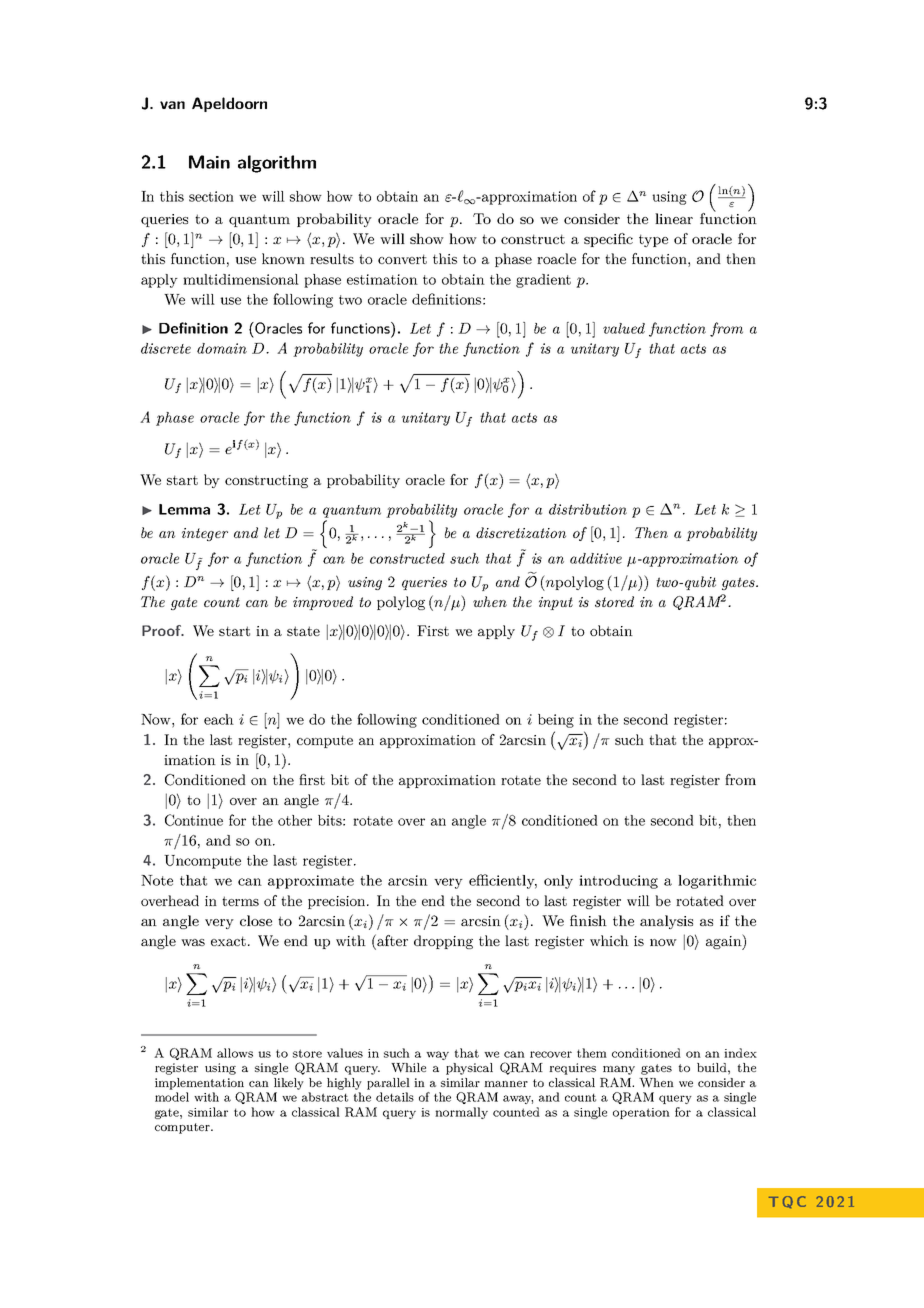 This screenshot has width=924, height=1308. What do you see at coordinates (402, 259) in the screenshot?
I see `convert` at bounding box center [402, 259].
